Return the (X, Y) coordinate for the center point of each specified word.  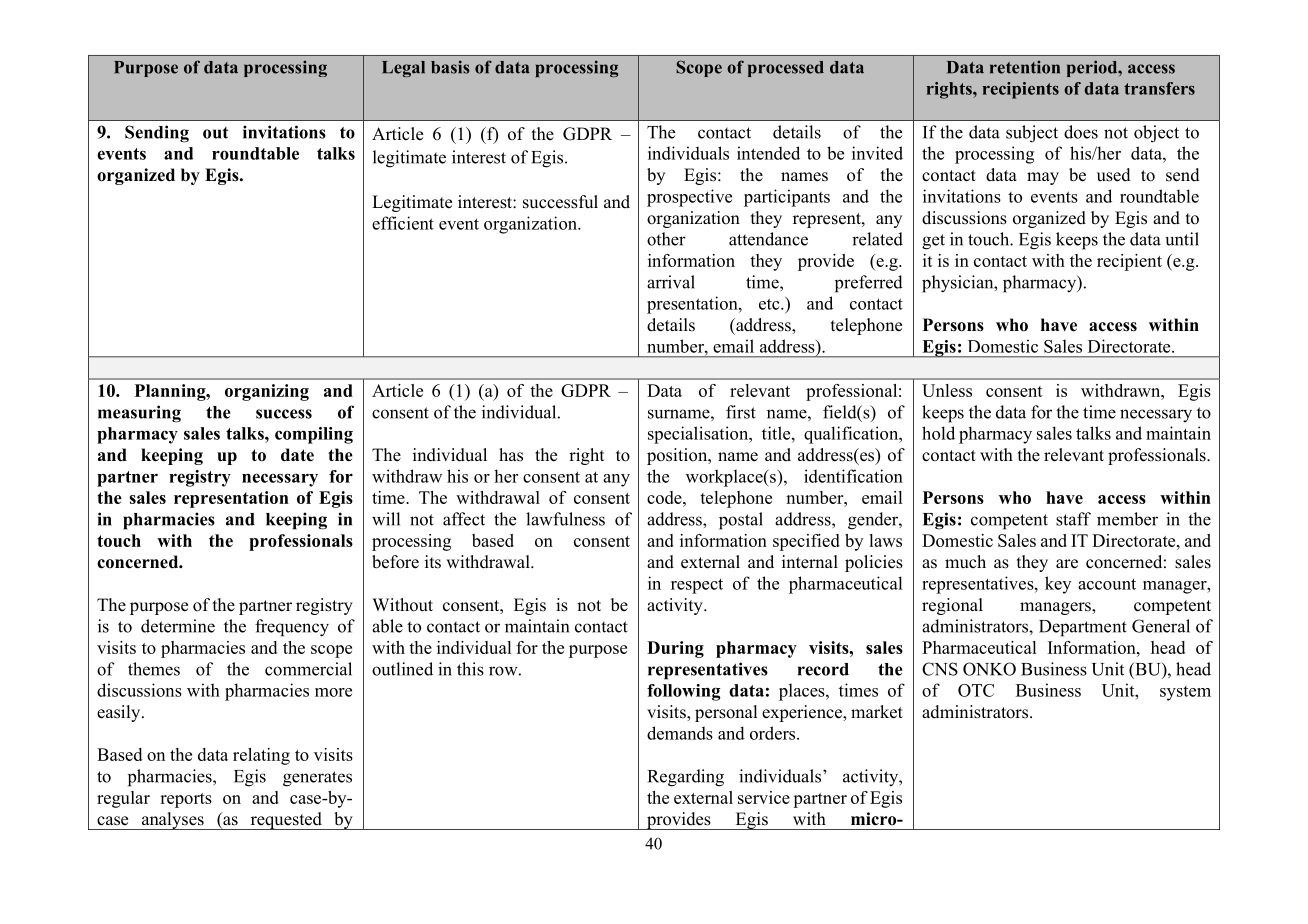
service (764, 797)
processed (786, 69)
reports (186, 800)
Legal (403, 69)
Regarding (686, 778)
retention (1025, 67)
